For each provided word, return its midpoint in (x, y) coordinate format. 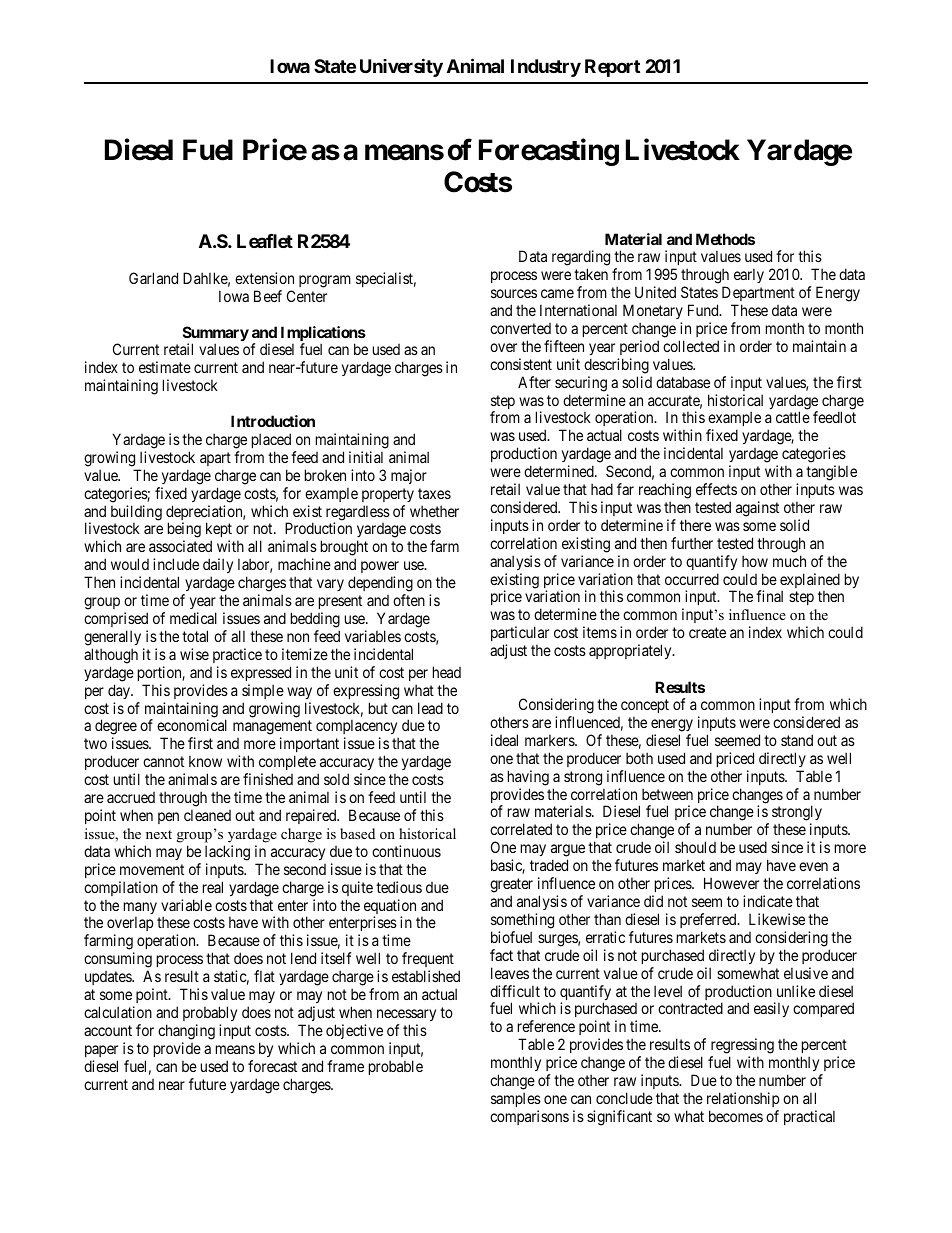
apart (215, 459)
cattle (793, 417)
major (409, 476)
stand (797, 740)
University (401, 67)
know (205, 761)
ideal (504, 740)
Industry (546, 68)
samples (516, 1099)
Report (612, 68)
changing (186, 1032)
